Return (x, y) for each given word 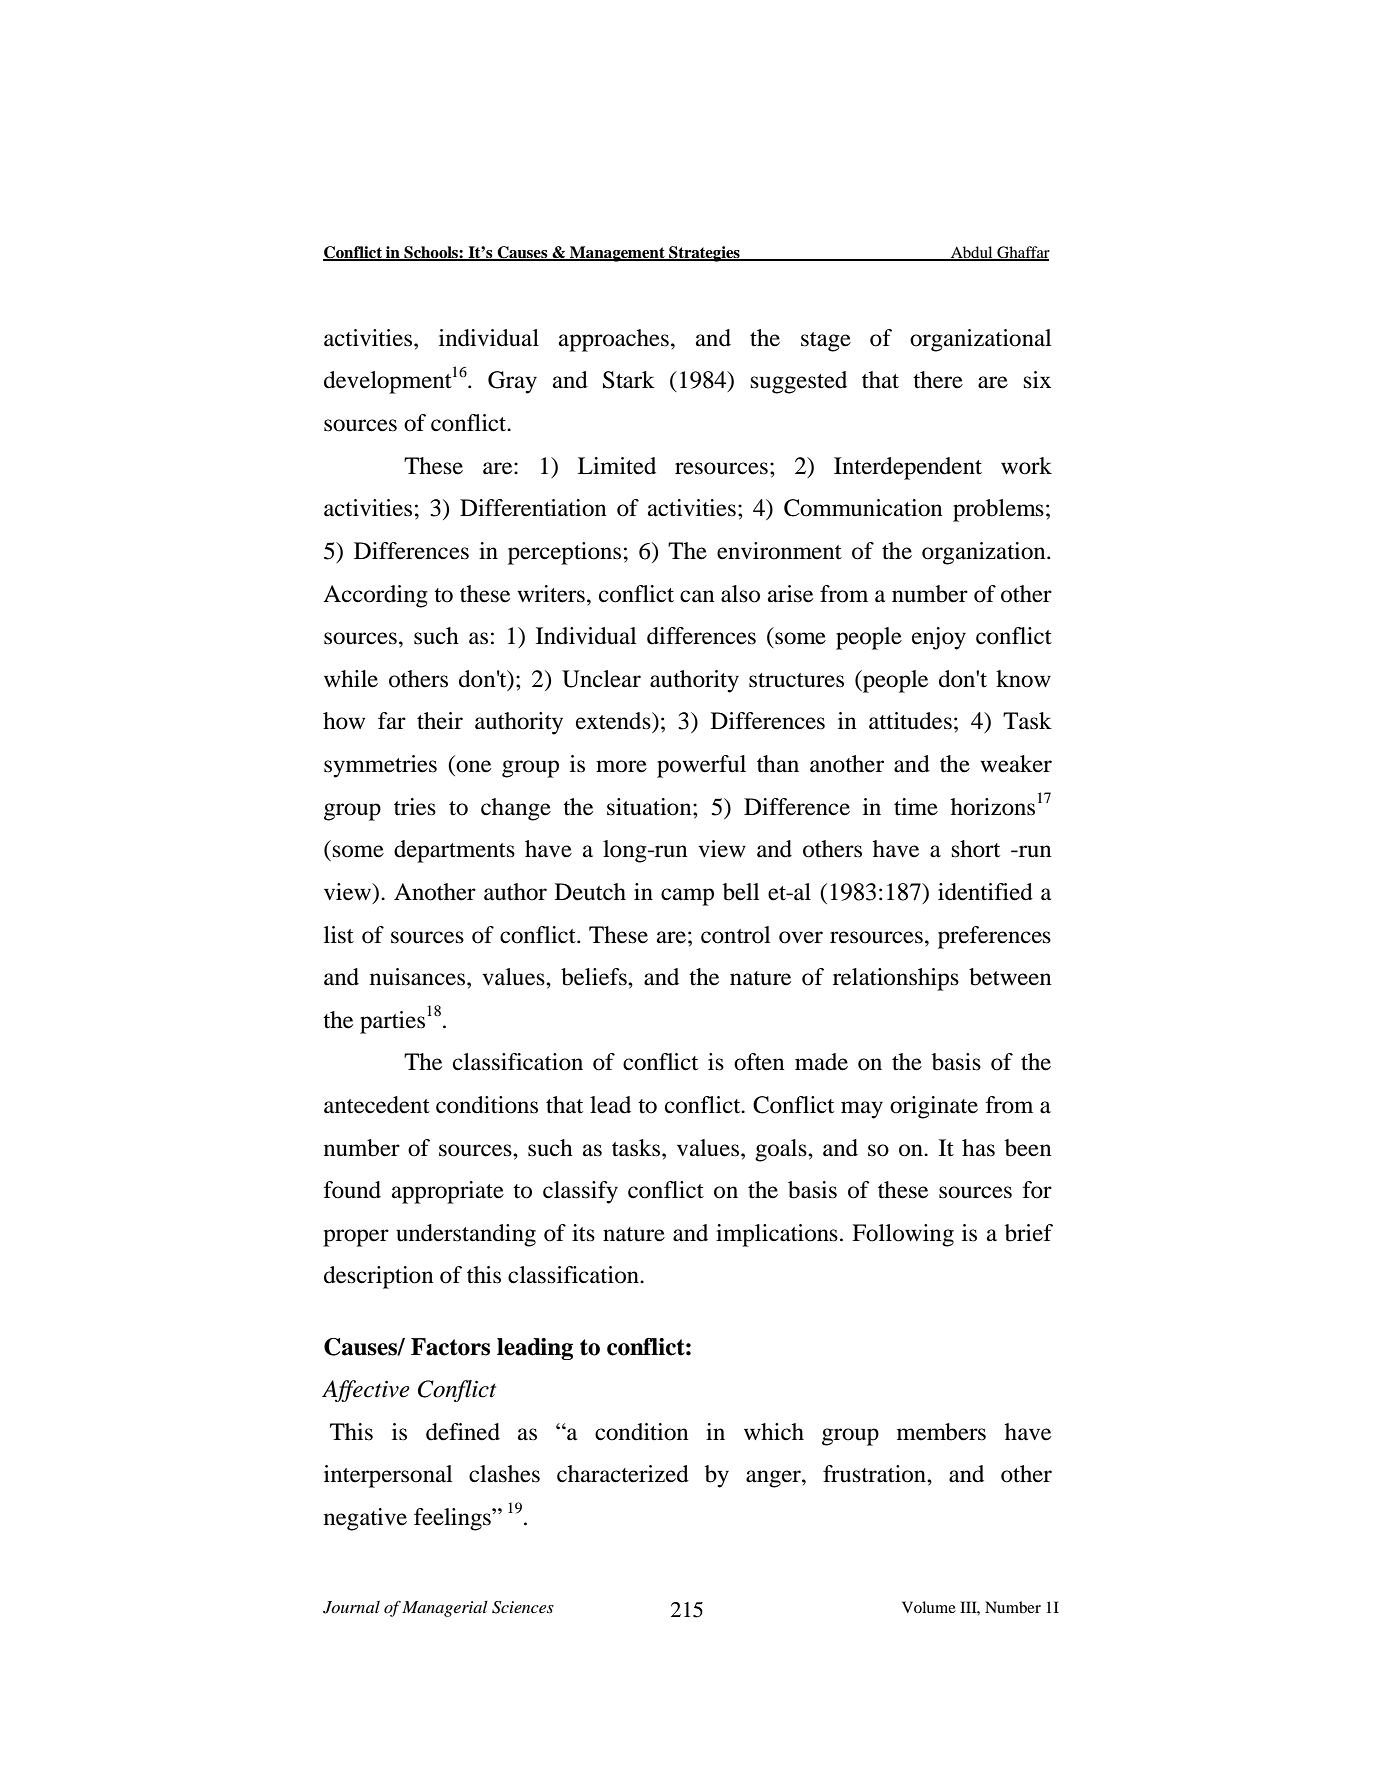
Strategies (704, 254)
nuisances (417, 977)
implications (777, 1235)
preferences (994, 937)
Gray (512, 382)
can (697, 596)
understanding (466, 1235)
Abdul (972, 253)
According (375, 596)
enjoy (939, 638)
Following (903, 1235)
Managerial (445, 1609)
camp (687, 897)
